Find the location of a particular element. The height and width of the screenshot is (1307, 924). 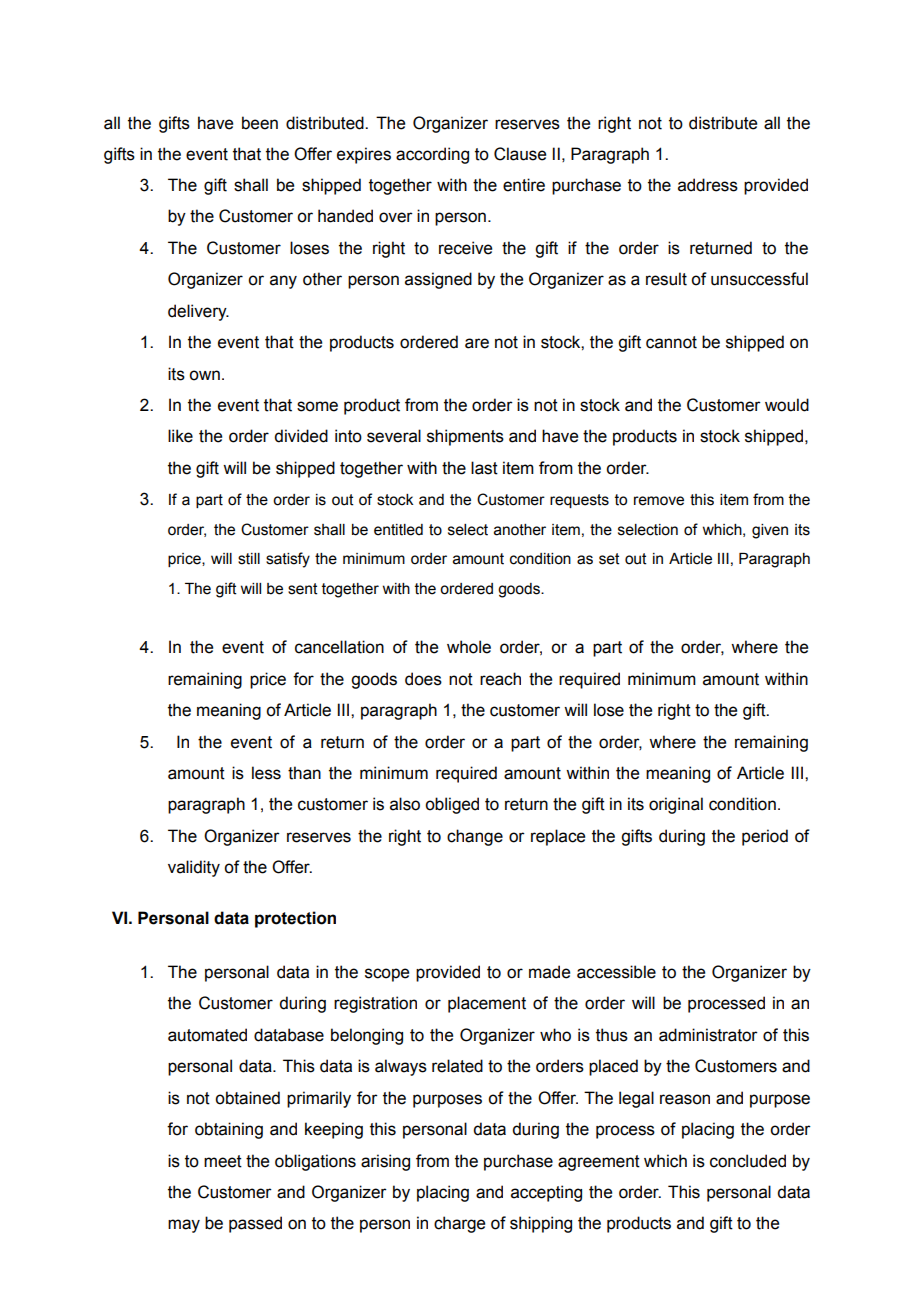

charge is located at coordinates (459, 1224).
